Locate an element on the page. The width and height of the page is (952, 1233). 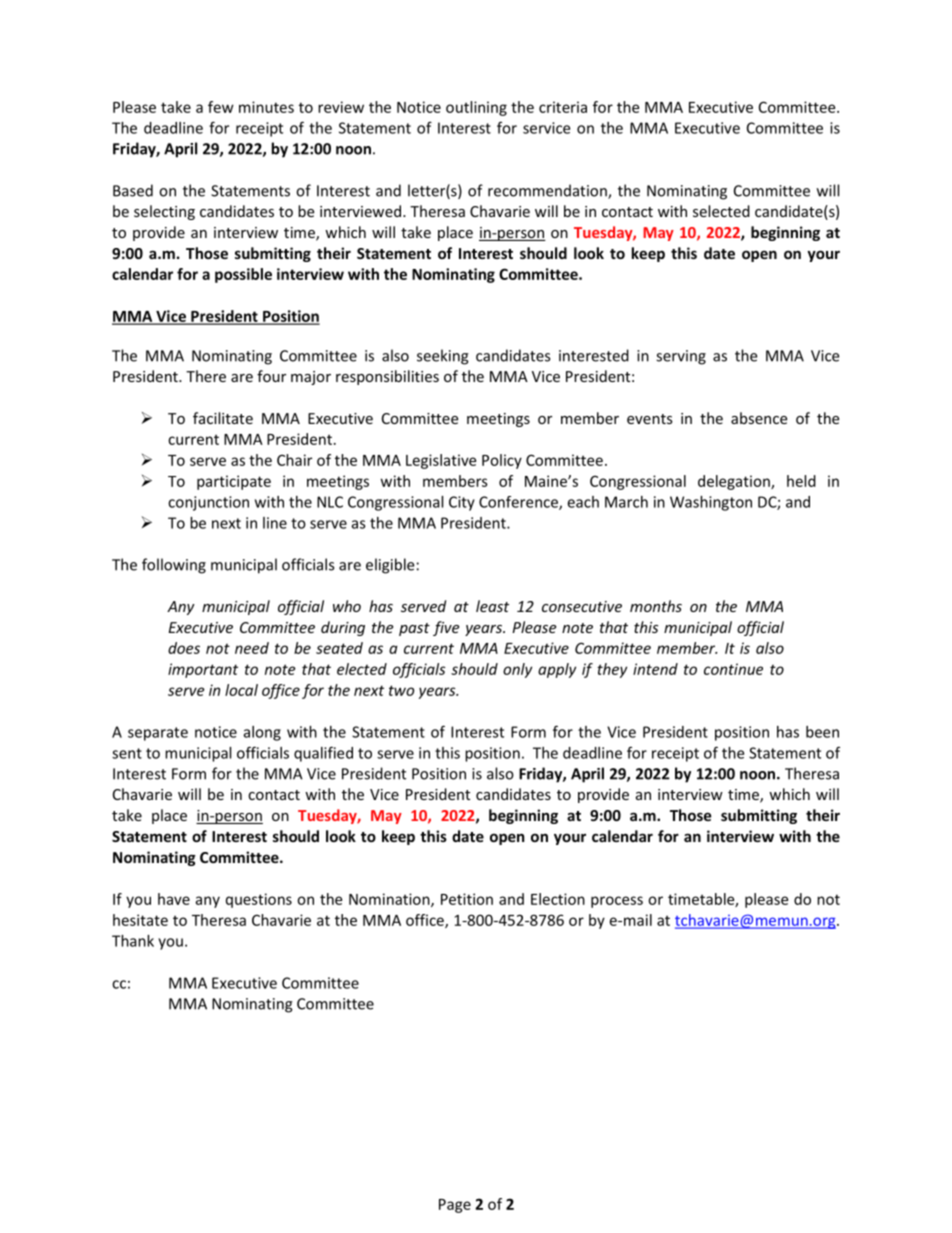
criteria is located at coordinates (563, 107).
